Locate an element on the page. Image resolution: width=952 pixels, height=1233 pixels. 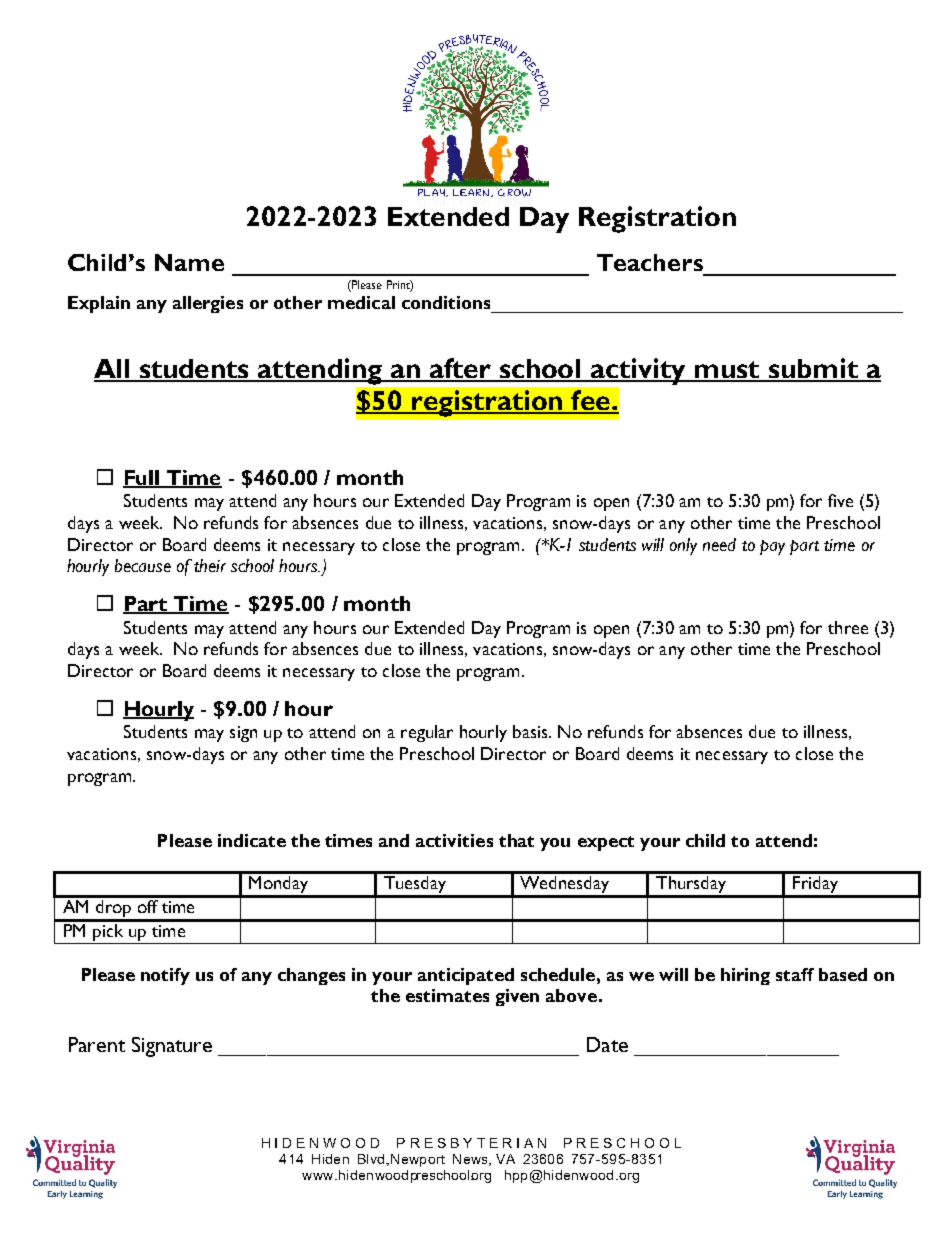
regular is located at coordinates (427, 733).
